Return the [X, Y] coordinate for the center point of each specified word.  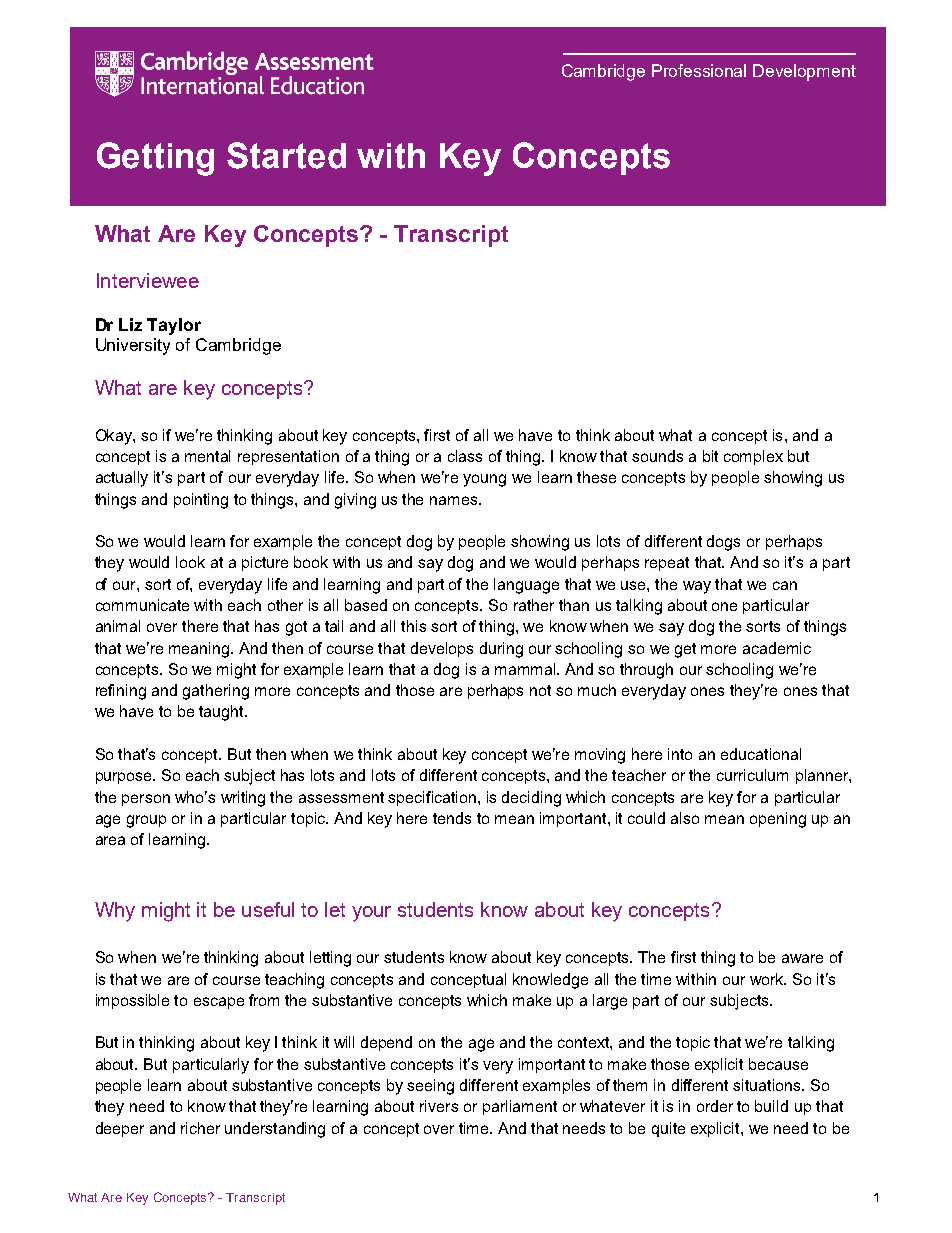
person [146, 800]
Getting [155, 159]
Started [286, 155]
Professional [699, 70]
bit [710, 456]
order [715, 1106]
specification [432, 798]
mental [207, 456]
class [465, 456]
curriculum [752, 775]
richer [200, 1128]
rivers [439, 1106]
